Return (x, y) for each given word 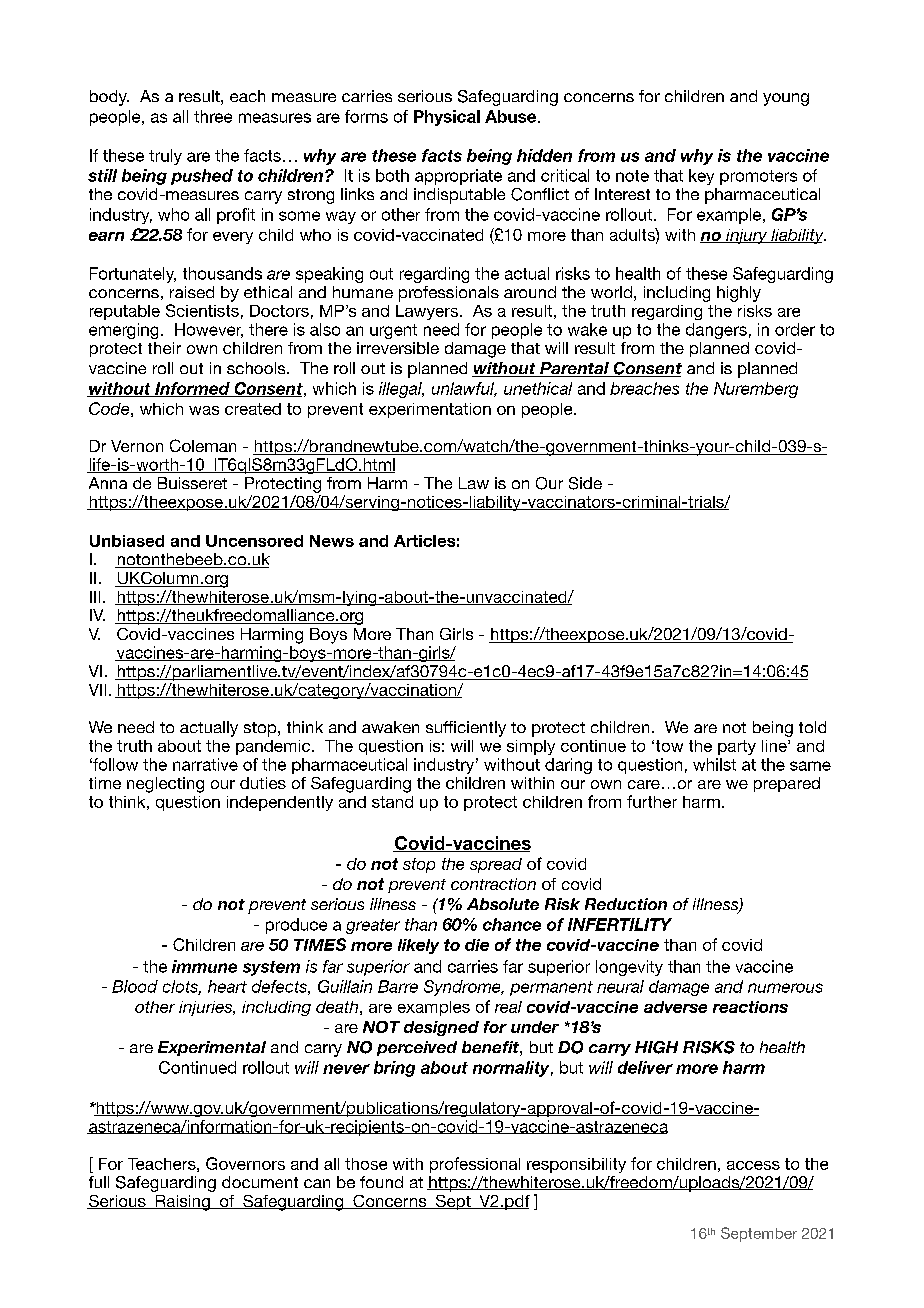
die (477, 945)
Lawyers (427, 312)
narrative (205, 764)
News (332, 541)
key (701, 177)
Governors (245, 1163)
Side (585, 483)
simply (531, 747)
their (164, 348)
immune (204, 966)
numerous (785, 988)
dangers (716, 331)
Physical (447, 118)
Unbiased (127, 541)
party (737, 747)
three (213, 116)
